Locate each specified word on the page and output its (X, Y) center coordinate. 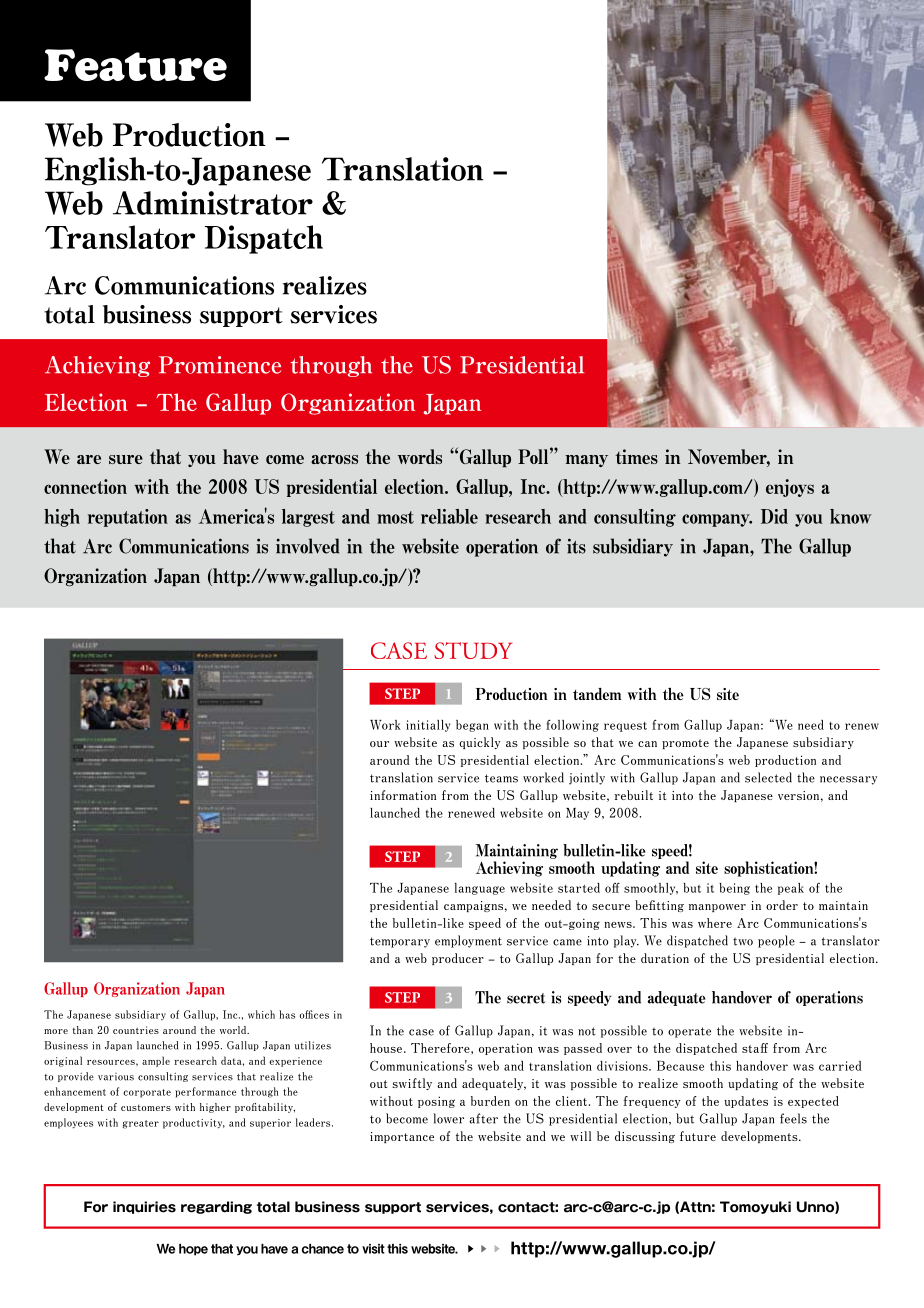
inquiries (144, 1207)
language (480, 889)
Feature (135, 65)
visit (373, 1249)
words (420, 456)
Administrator (213, 203)
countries (136, 1030)
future (698, 1136)
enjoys (790, 488)
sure (126, 459)
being (734, 889)
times (636, 456)
